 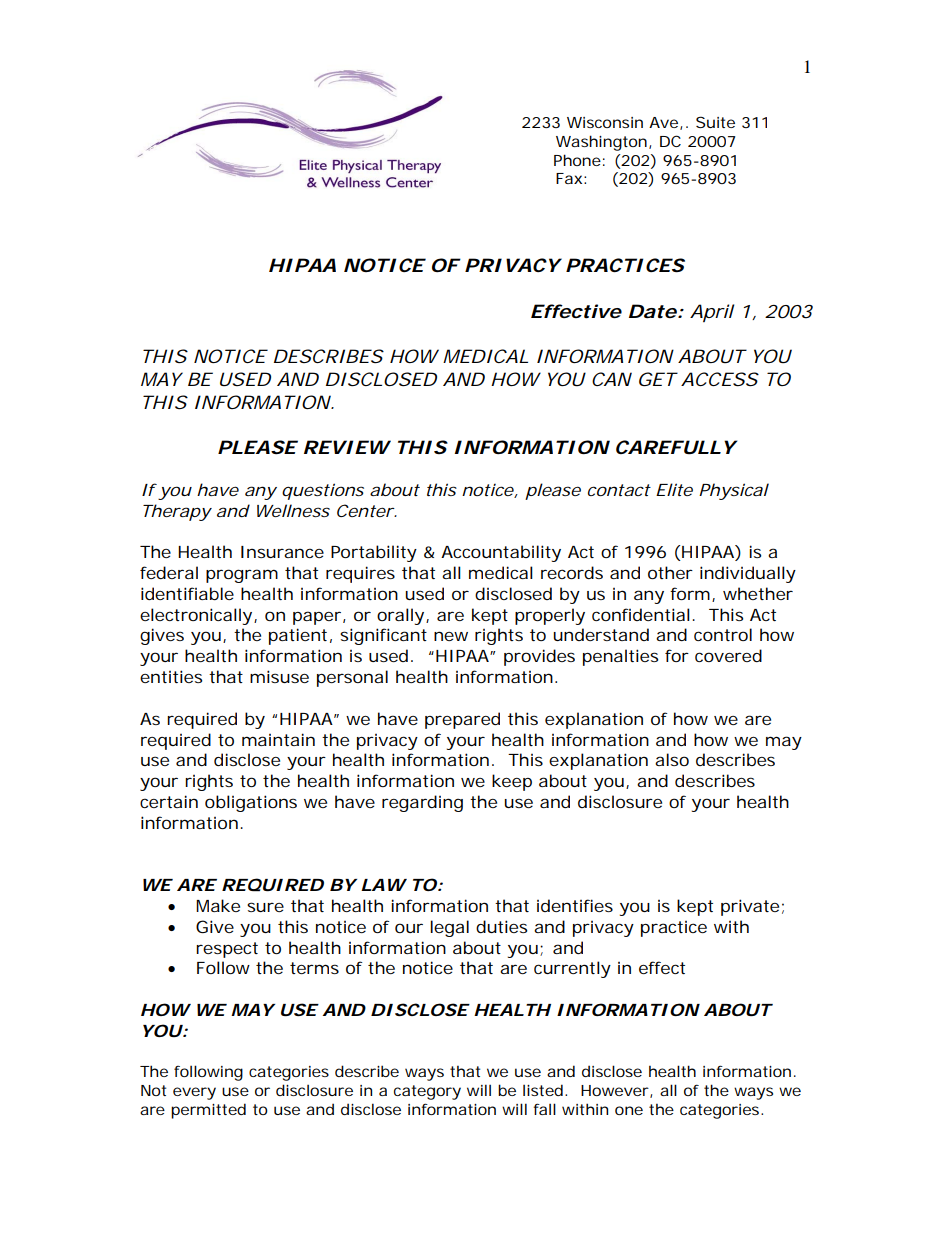 What do you see at coordinates (657, 379) in the screenshot?
I see `GET` at bounding box center [657, 379].
